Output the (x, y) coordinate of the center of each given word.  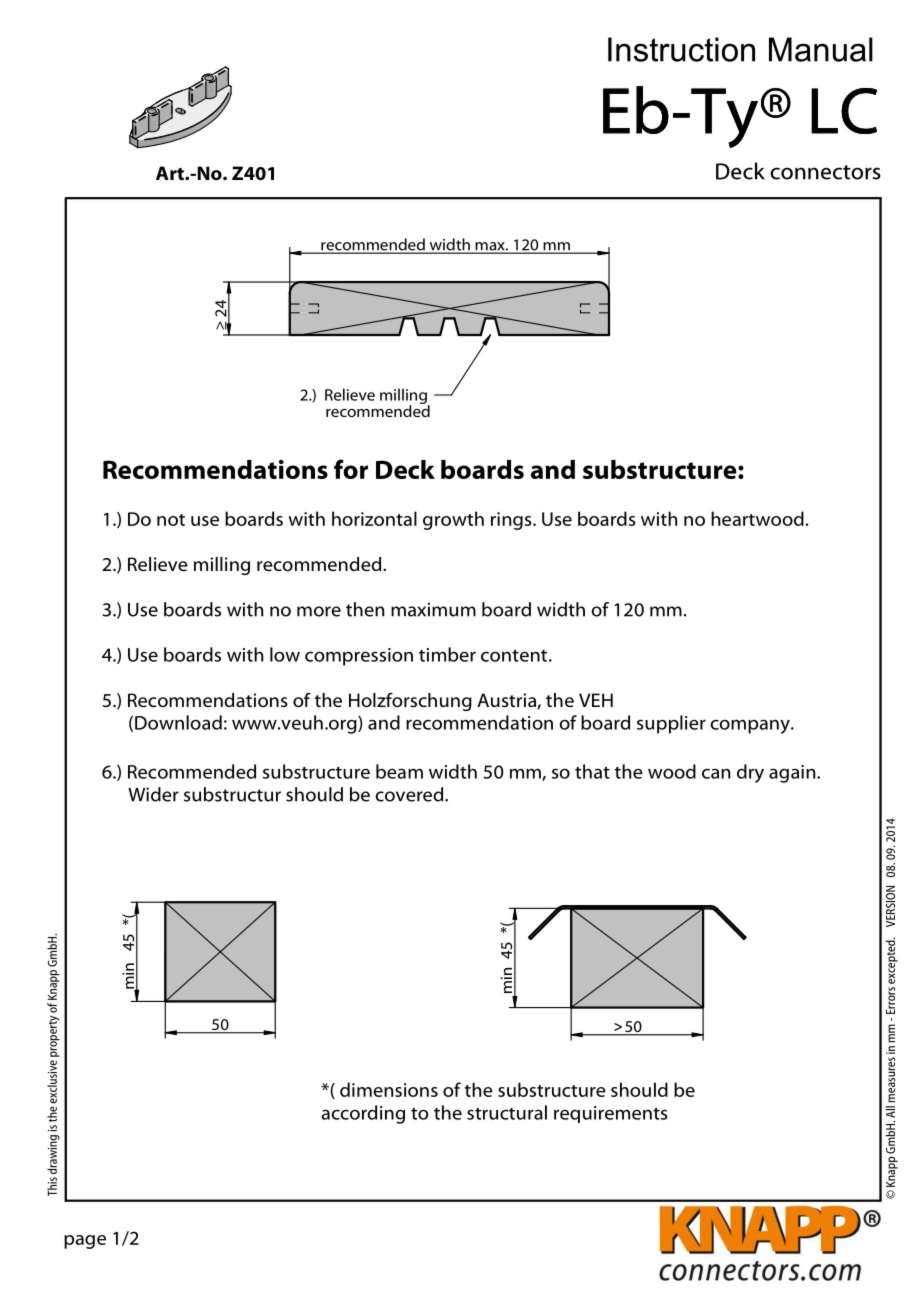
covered (410, 794)
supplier (671, 724)
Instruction (681, 49)
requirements (611, 1114)
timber (447, 654)
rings (512, 521)
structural (507, 1112)
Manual (821, 49)
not (171, 520)
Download (178, 722)
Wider (153, 794)
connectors (825, 172)
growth (453, 520)
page (85, 1242)
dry (750, 773)
